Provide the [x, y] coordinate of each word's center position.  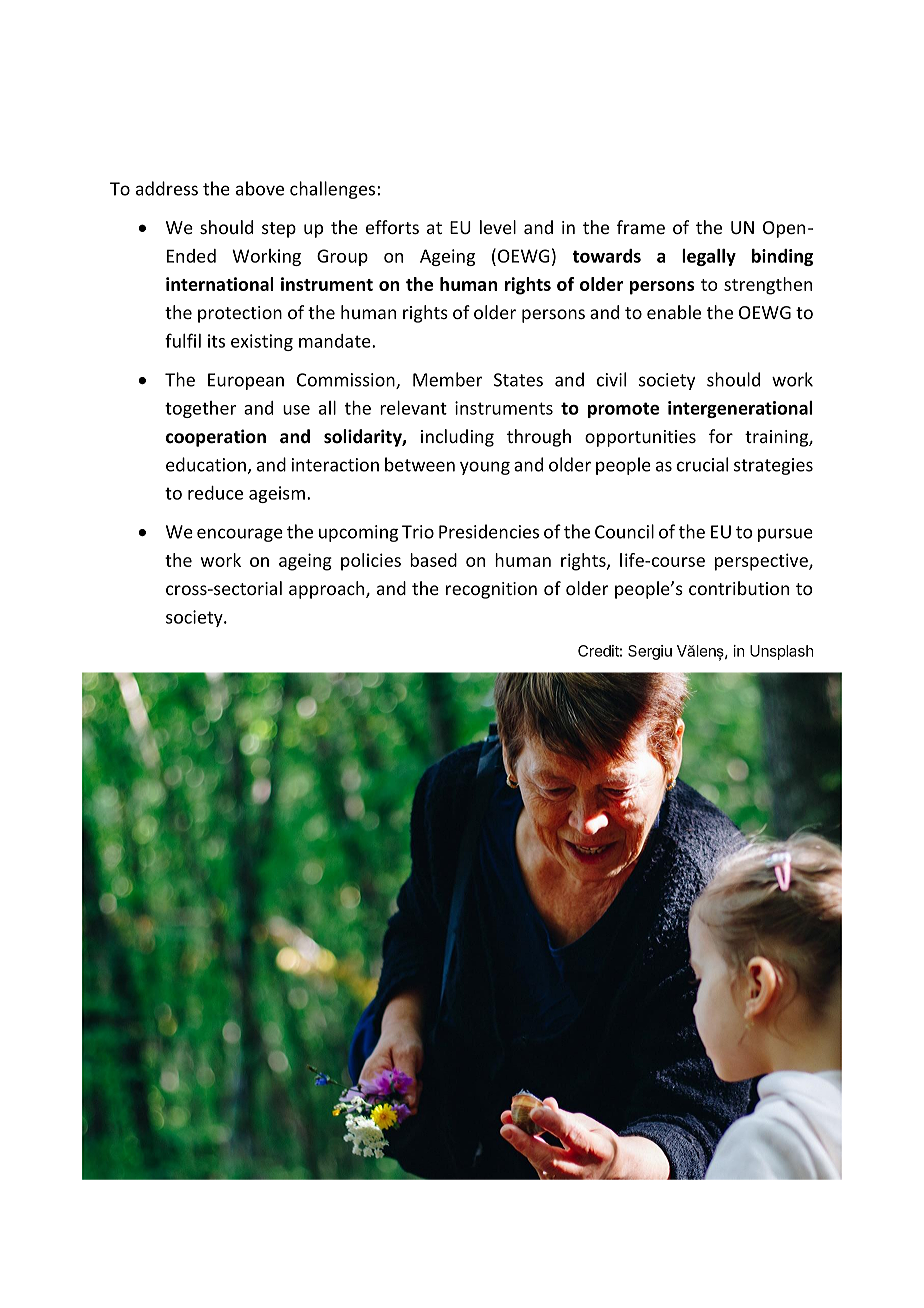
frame [641, 227]
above [260, 188]
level [498, 227]
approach [328, 590]
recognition [491, 590]
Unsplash [782, 652]
